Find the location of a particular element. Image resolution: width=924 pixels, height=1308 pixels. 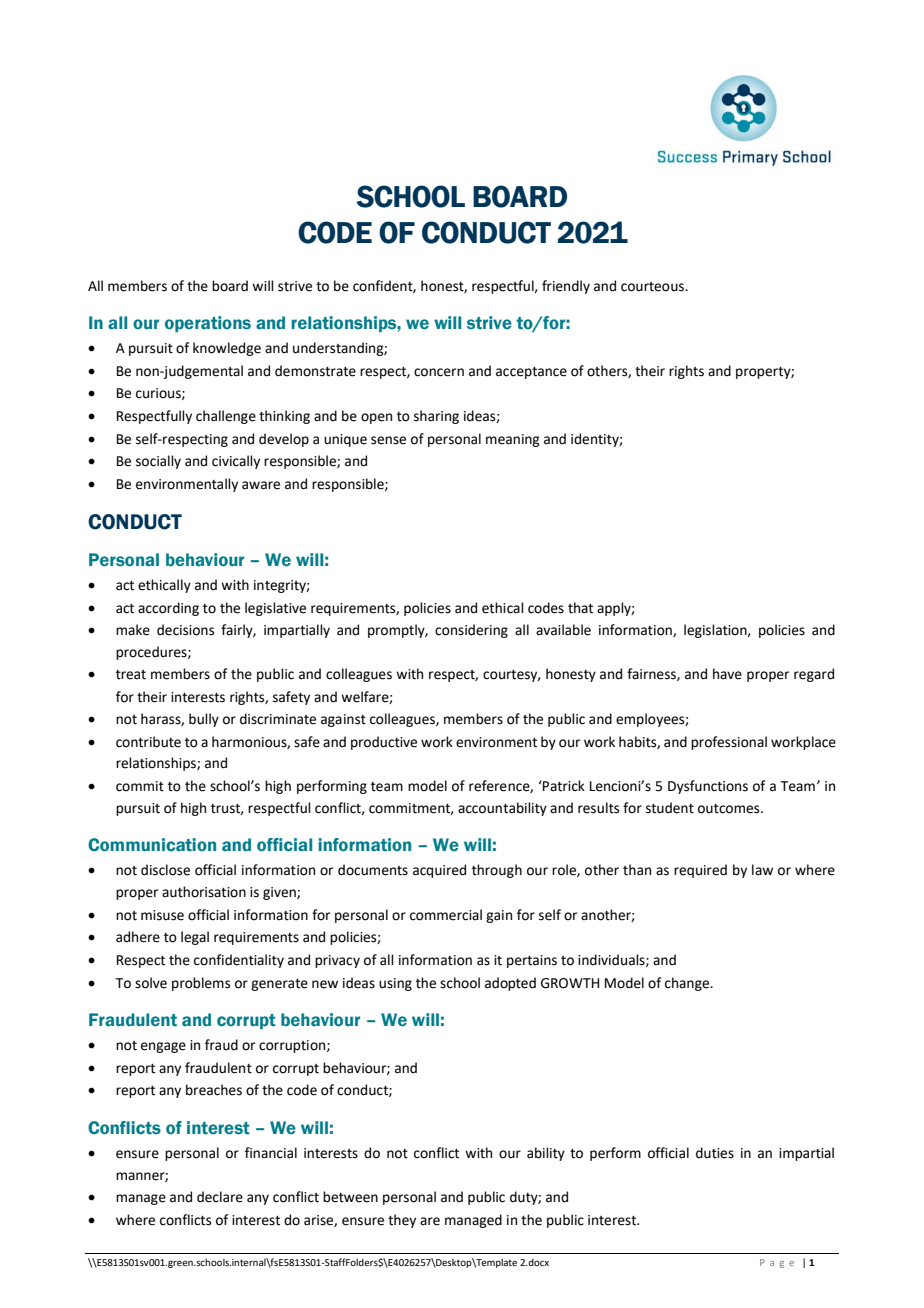

change is located at coordinates (688, 984).
